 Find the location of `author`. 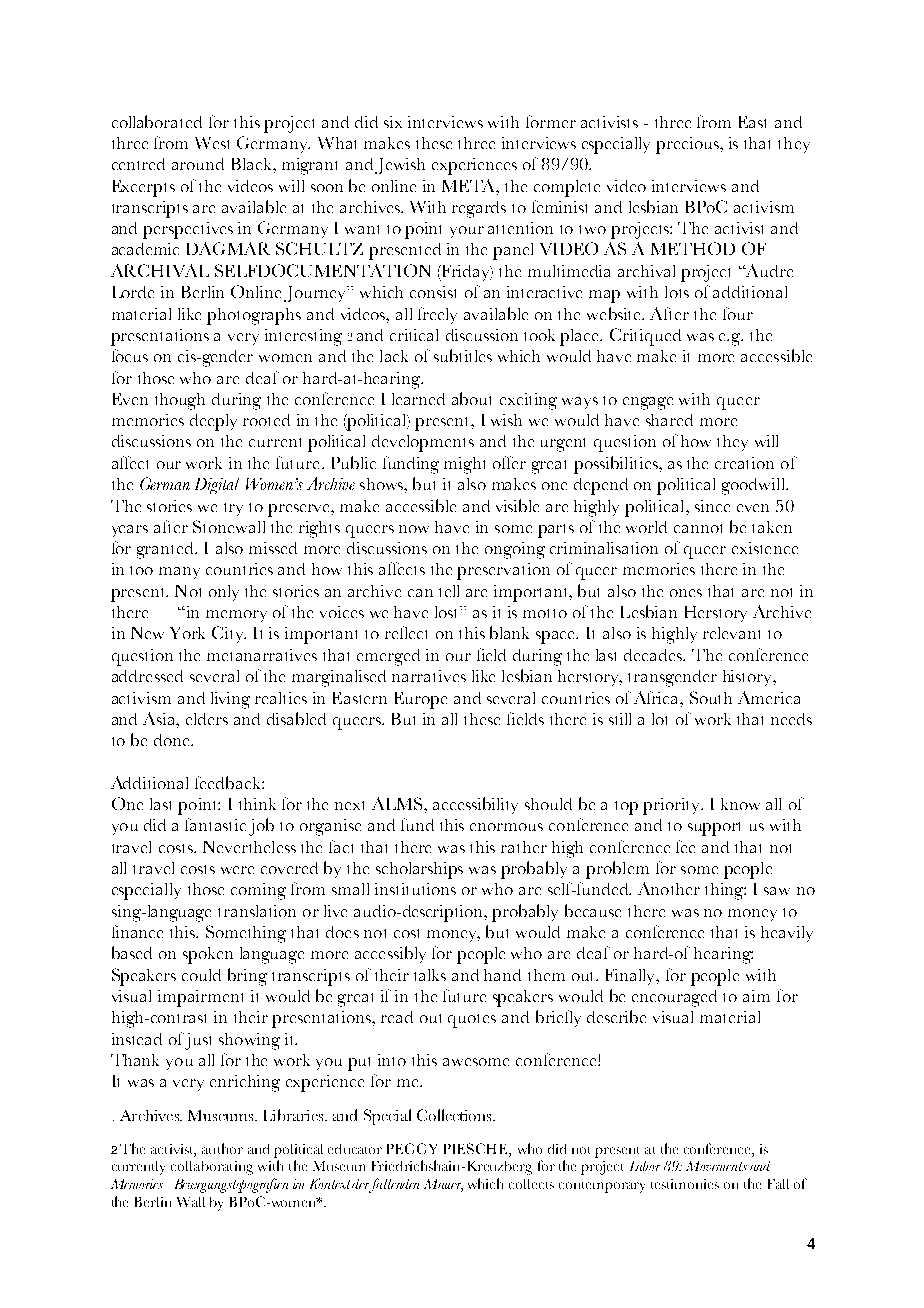

author is located at coordinates (222, 1148).
